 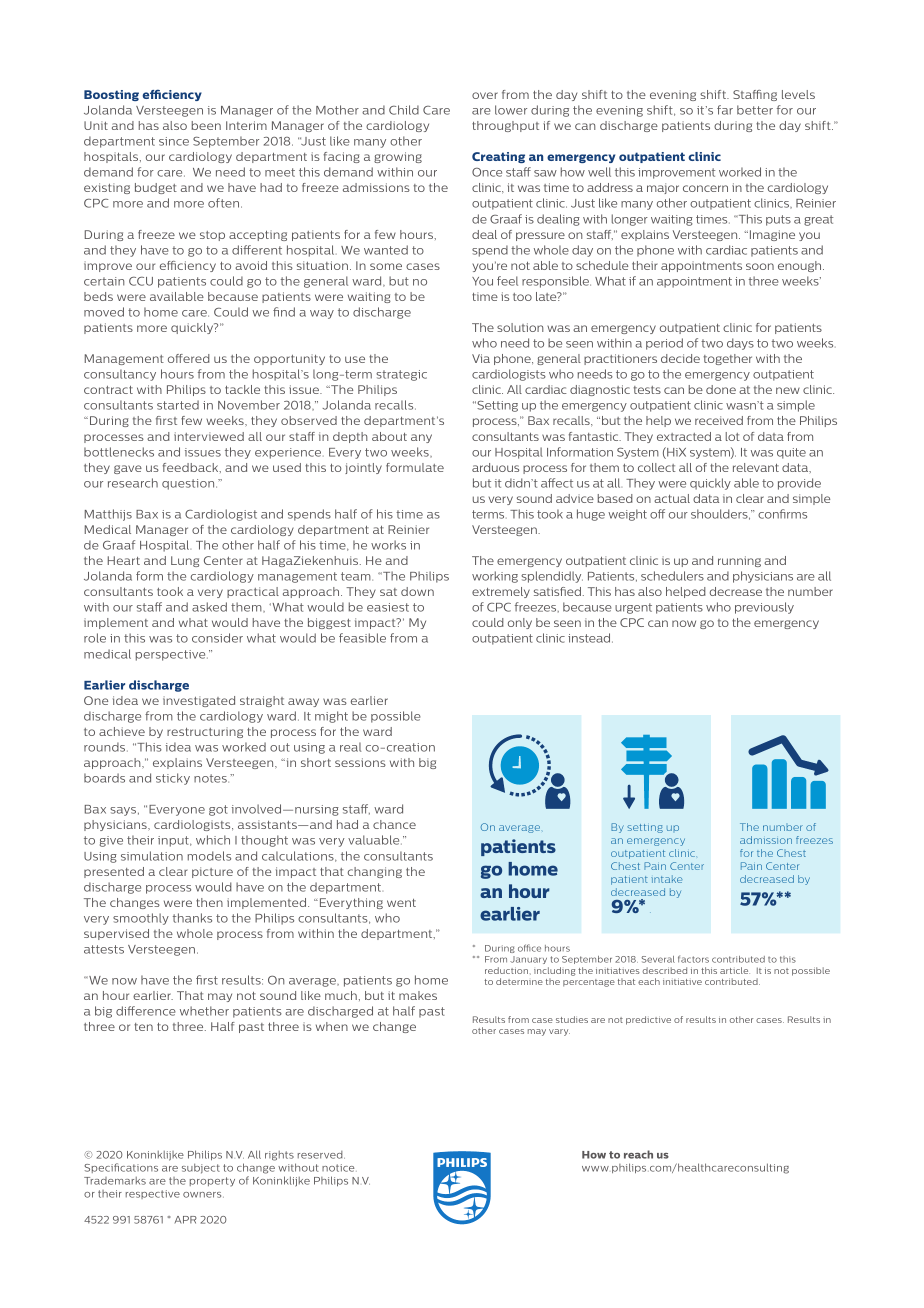 I want to click on throughput, so click(x=505, y=126).
